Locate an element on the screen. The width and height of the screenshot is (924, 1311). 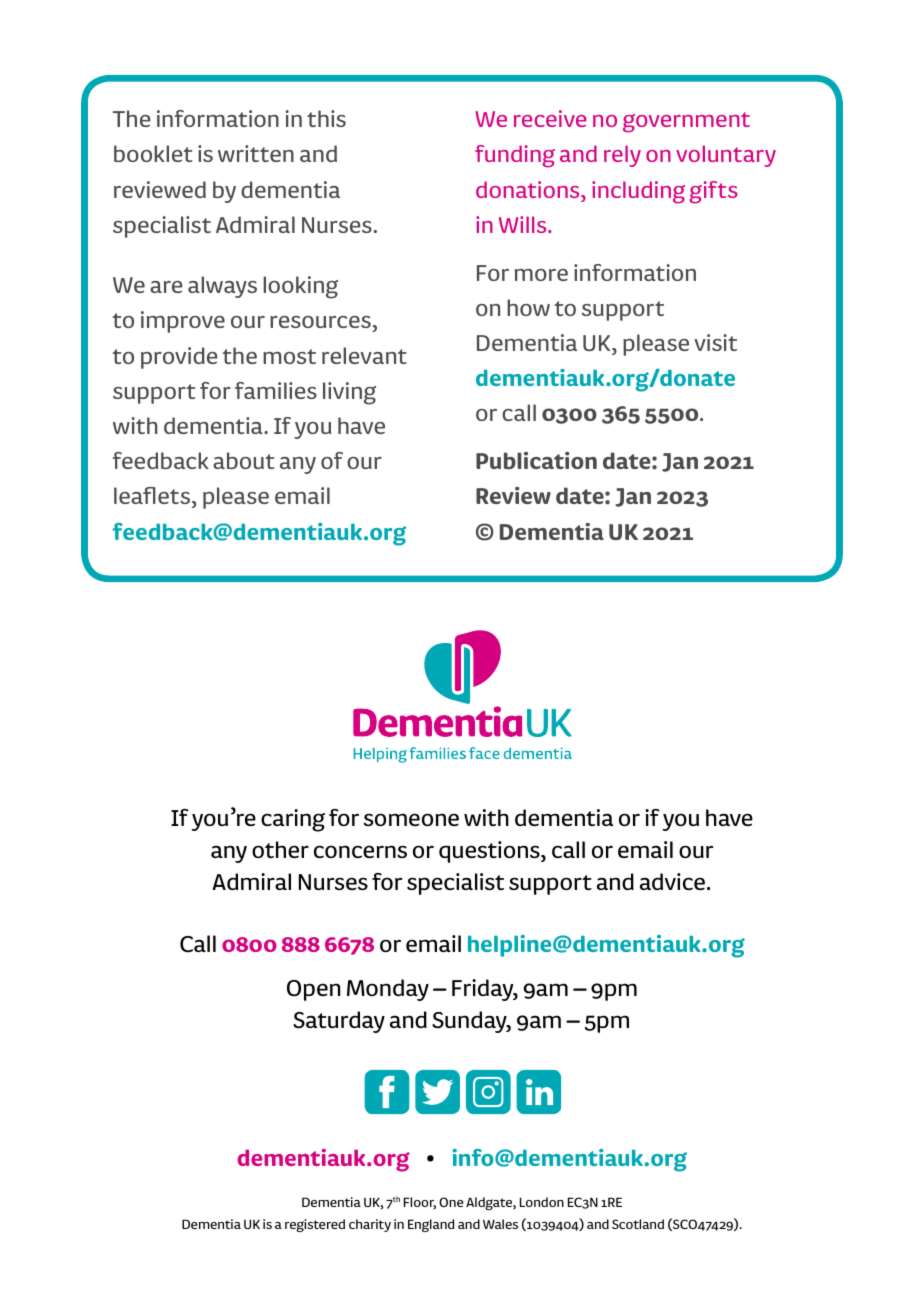
rely is located at coordinates (622, 156).
